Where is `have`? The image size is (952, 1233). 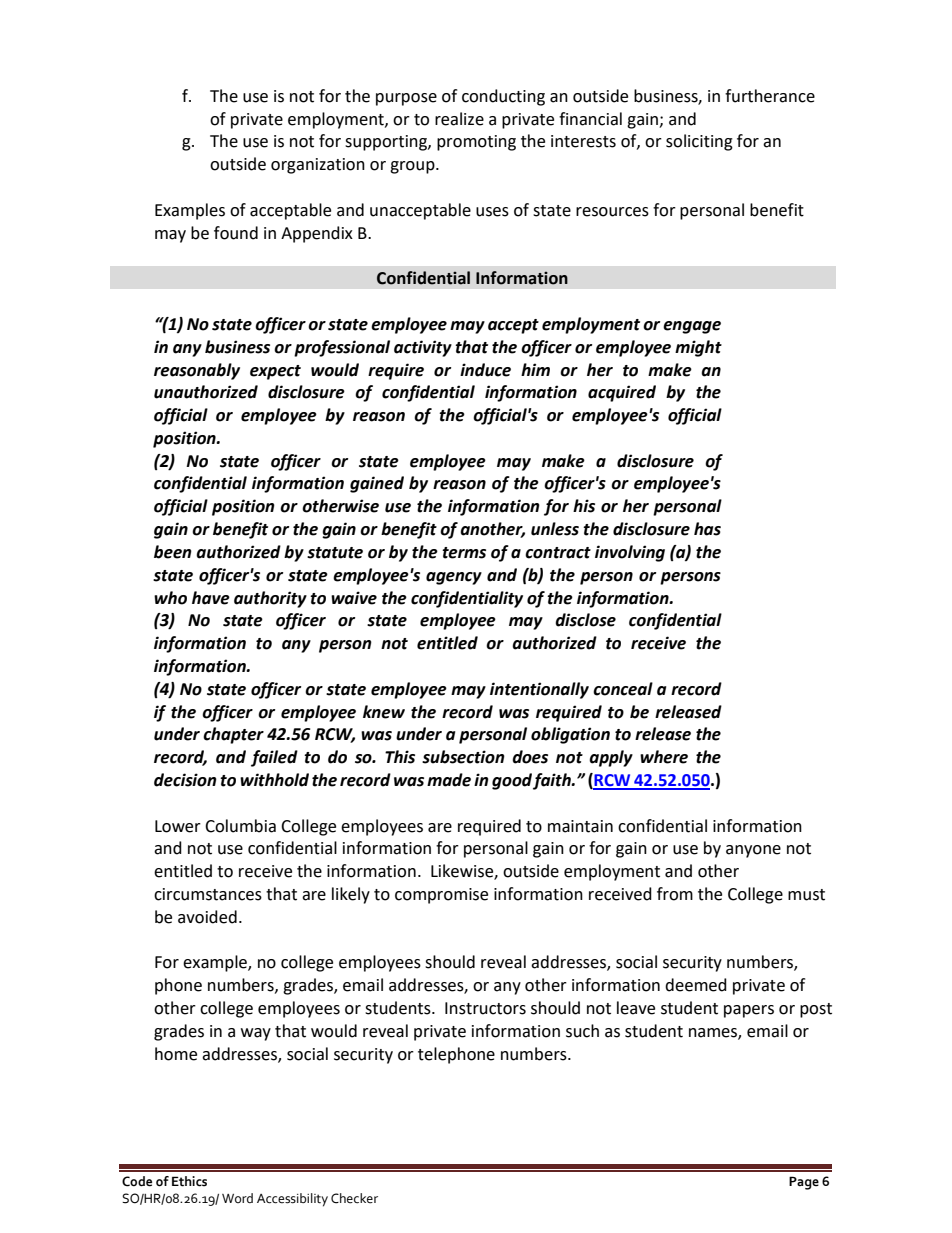
have is located at coordinates (211, 598).
